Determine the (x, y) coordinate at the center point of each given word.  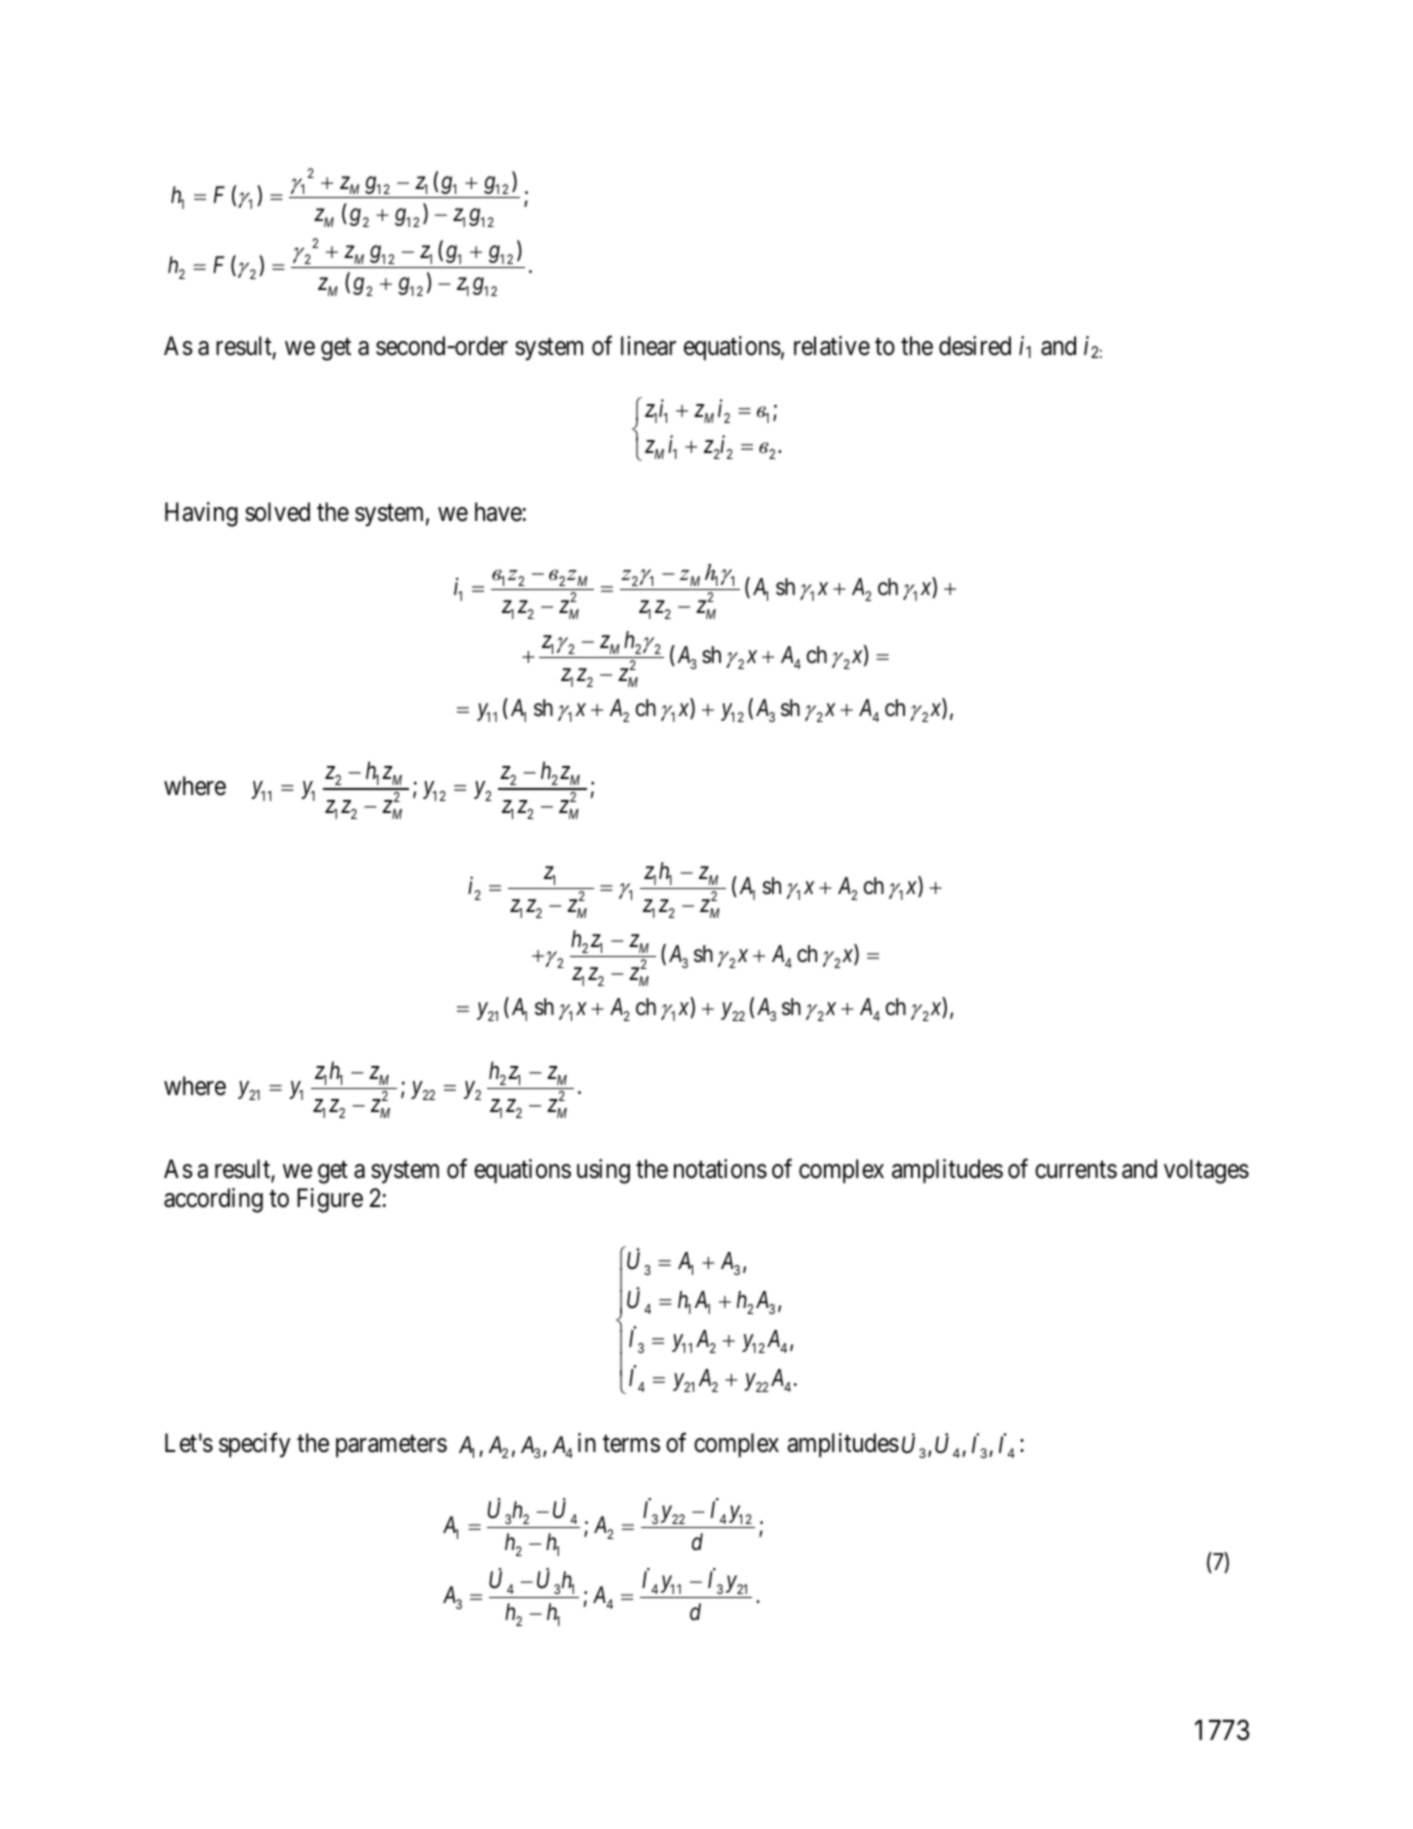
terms (631, 1444)
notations (720, 1169)
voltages (1206, 1171)
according (213, 1200)
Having (201, 514)
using (603, 1171)
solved (277, 512)
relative (832, 346)
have (498, 512)
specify (254, 1445)
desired (975, 346)
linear (648, 346)
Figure (330, 1200)
